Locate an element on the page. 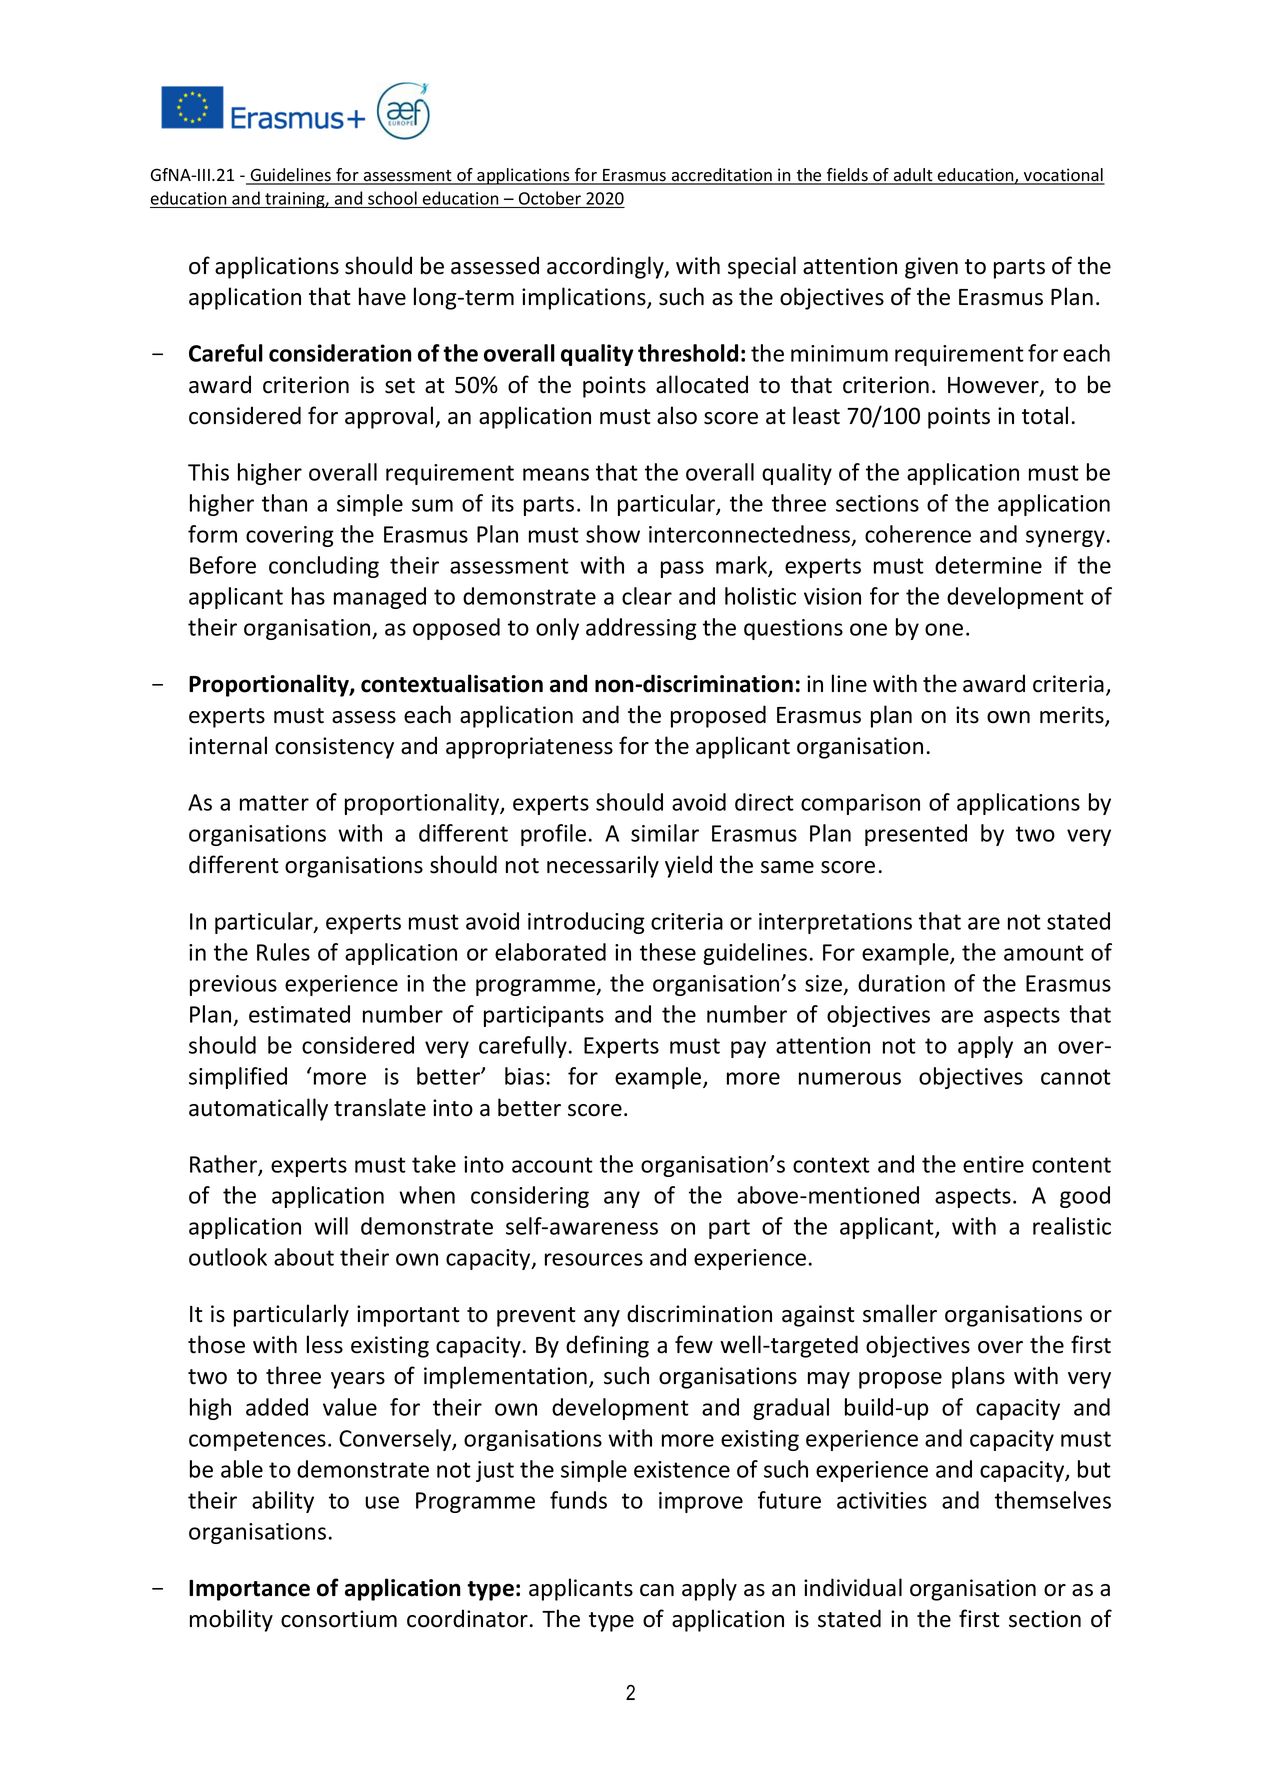 The height and width of the page is (1785, 1262). realistic is located at coordinates (1072, 1226).
